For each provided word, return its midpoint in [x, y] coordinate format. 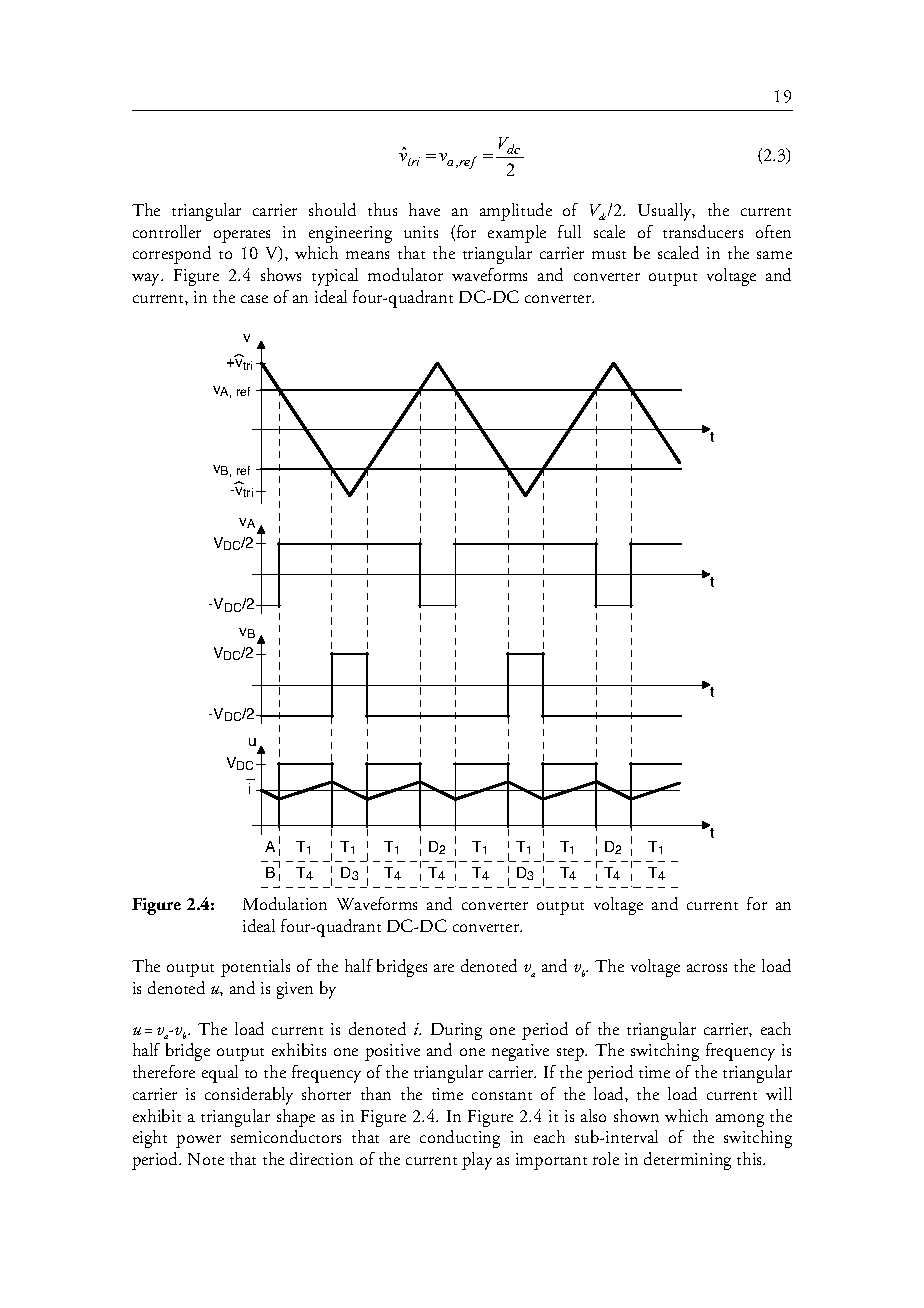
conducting [460, 1139]
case [254, 299]
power [198, 1141]
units [421, 232]
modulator [405, 274]
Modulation [285, 903]
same [774, 255]
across [707, 968]
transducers [703, 231]
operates [242, 236]
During [456, 1031]
